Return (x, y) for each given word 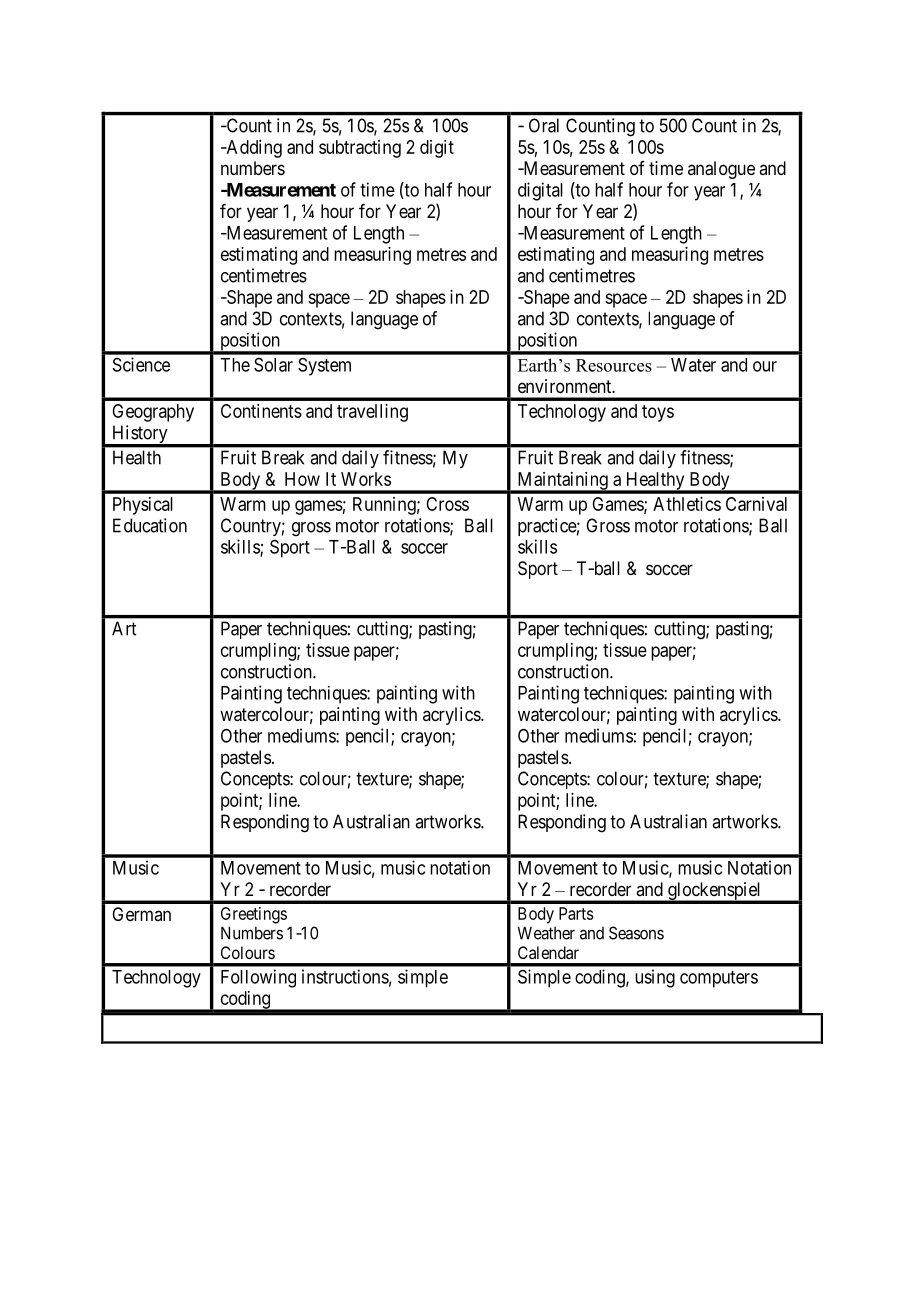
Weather (546, 933)
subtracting (360, 149)
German (141, 914)
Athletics (687, 504)
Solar (273, 365)
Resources (614, 365)
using (655, 978)
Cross (447, 504)
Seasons (636, 933)
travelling (372, 413)
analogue (721, 170)
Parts (576, 913)
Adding (253, 149)
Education (150, 525)
